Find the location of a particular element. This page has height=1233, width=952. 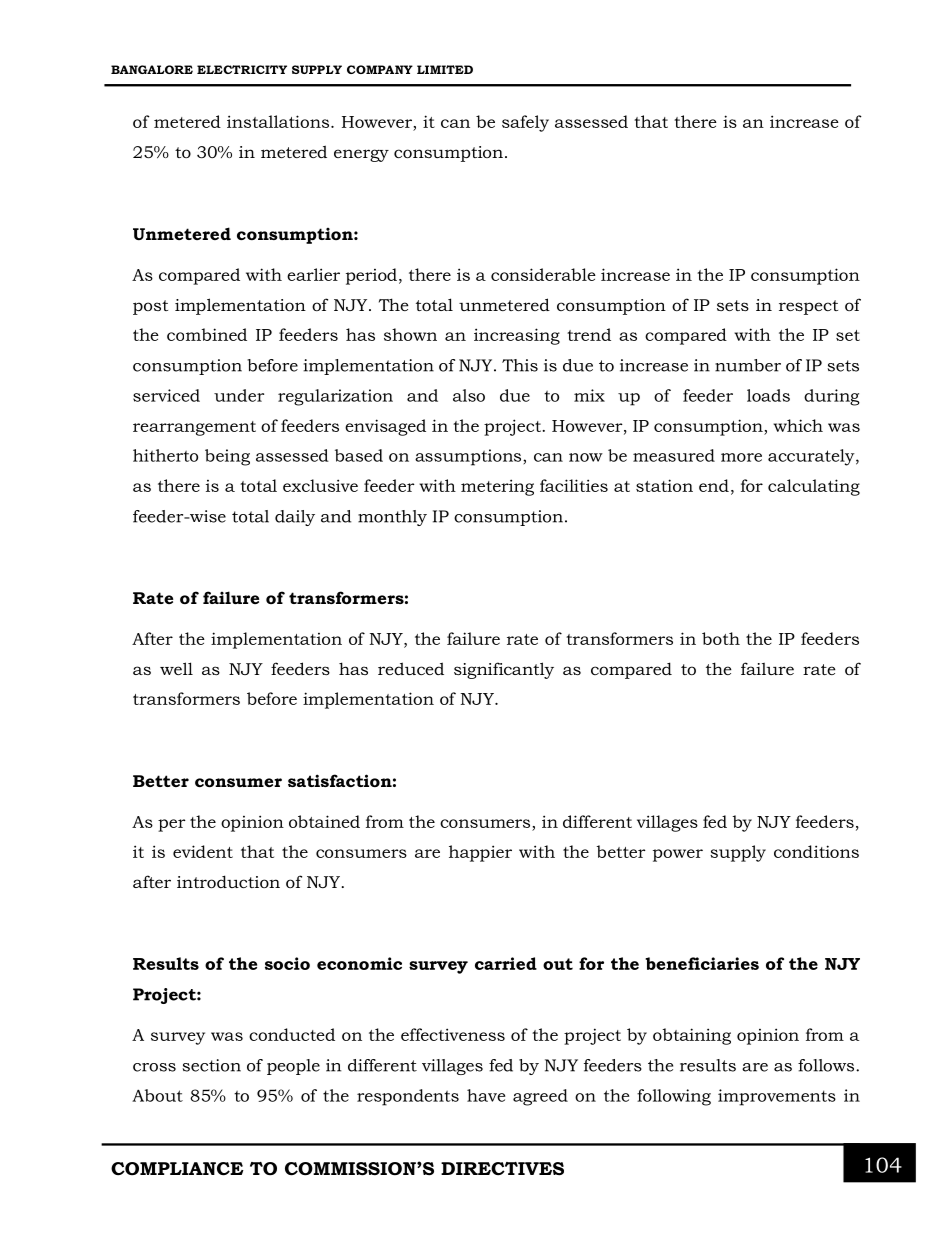

well is located at coordinates (176, 668).
